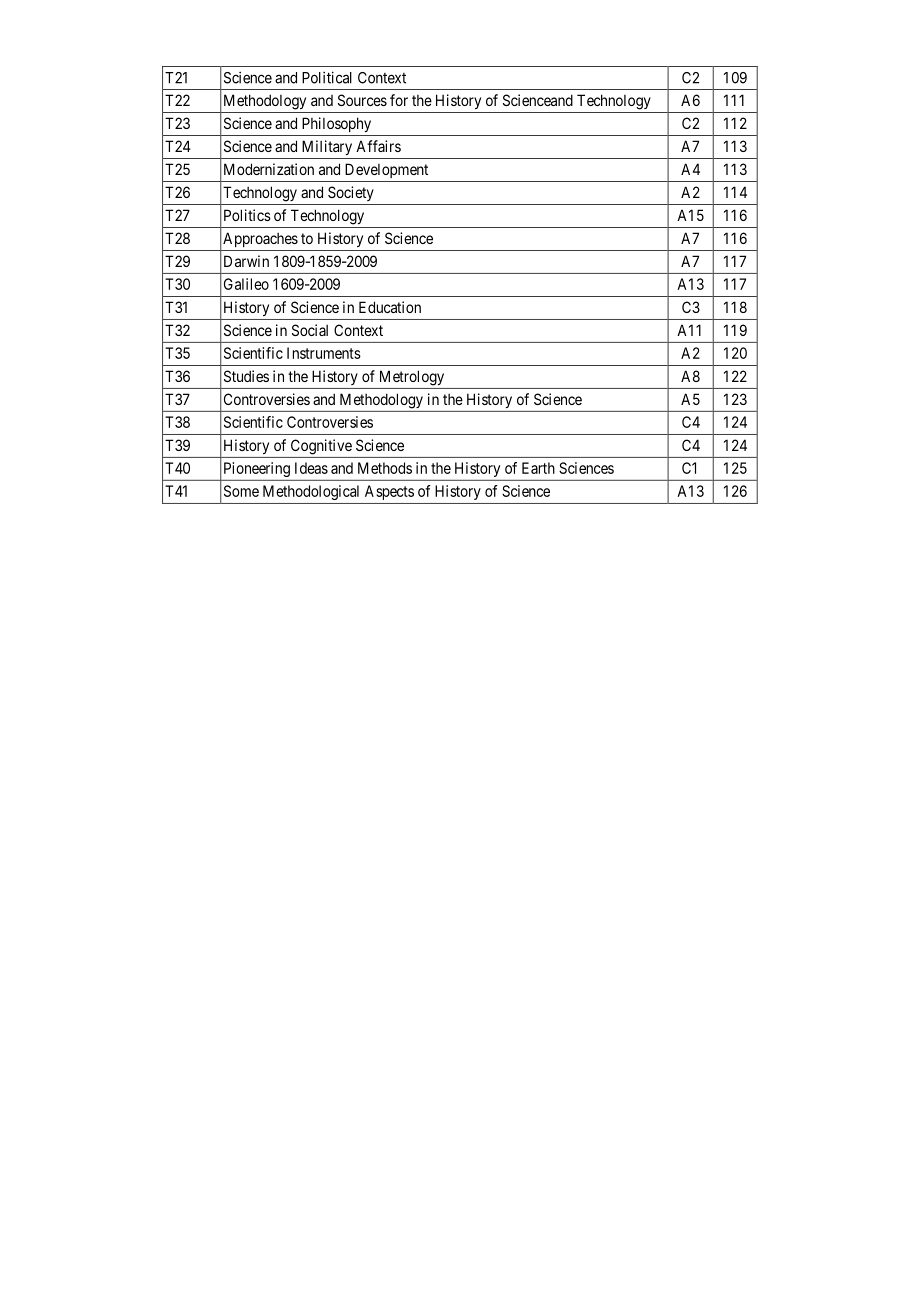 The image size is (924, 1308). Describe the element at coordinates (389, 492) in the page. I see `Aspects` at that location.
